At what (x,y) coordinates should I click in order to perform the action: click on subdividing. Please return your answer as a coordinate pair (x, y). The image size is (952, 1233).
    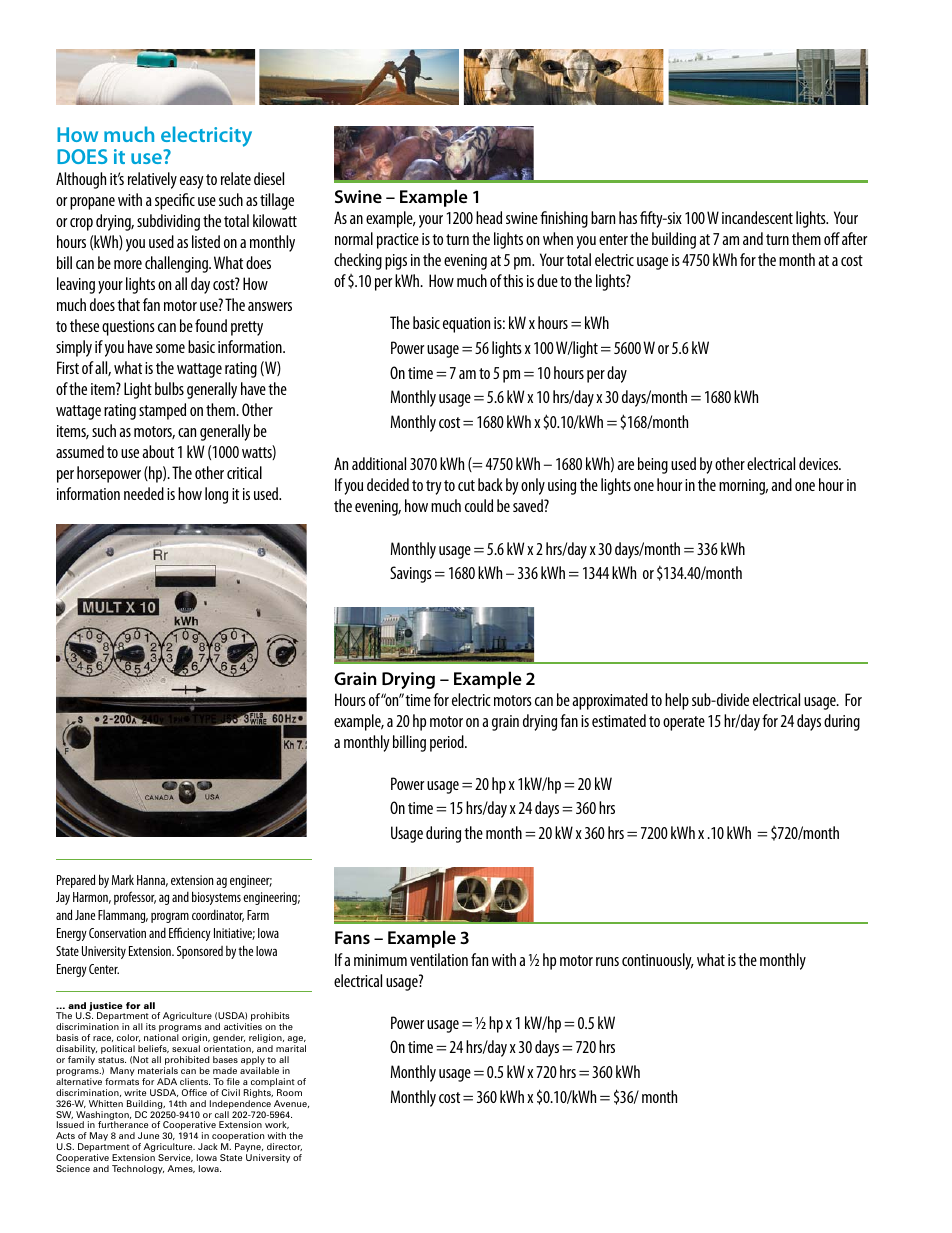
    Looking at the image, I should click on (168, 222).
